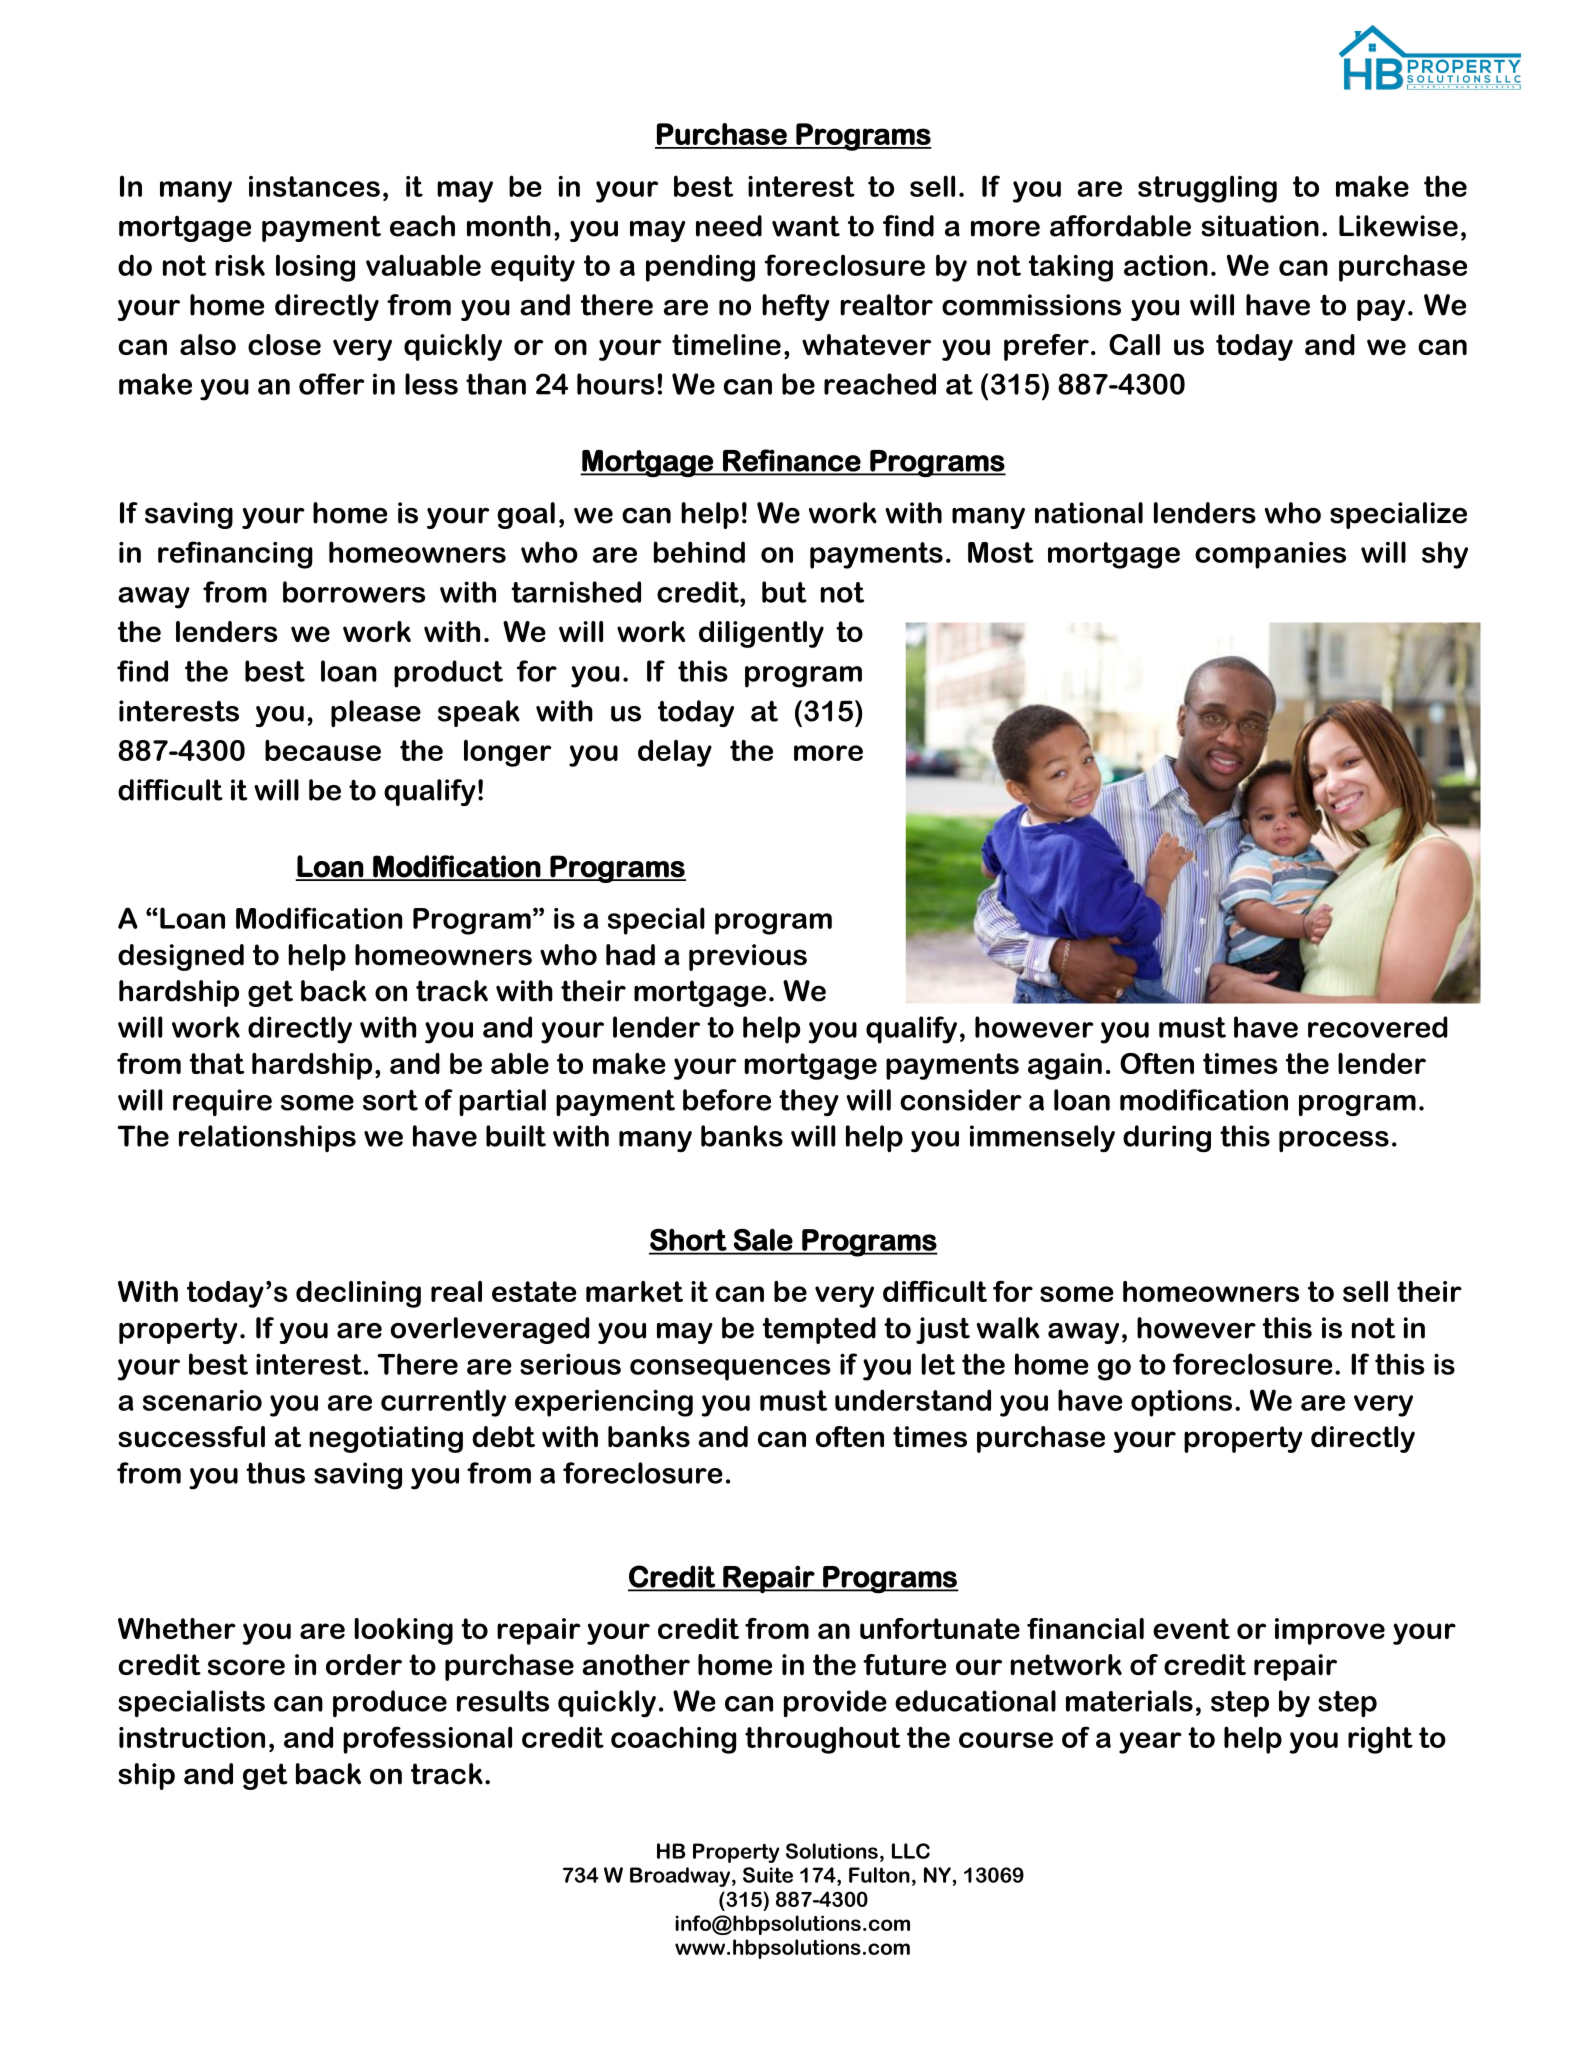  Describe the element at coordinates (806, 226) in the screenshot. I see `want` at that location.
